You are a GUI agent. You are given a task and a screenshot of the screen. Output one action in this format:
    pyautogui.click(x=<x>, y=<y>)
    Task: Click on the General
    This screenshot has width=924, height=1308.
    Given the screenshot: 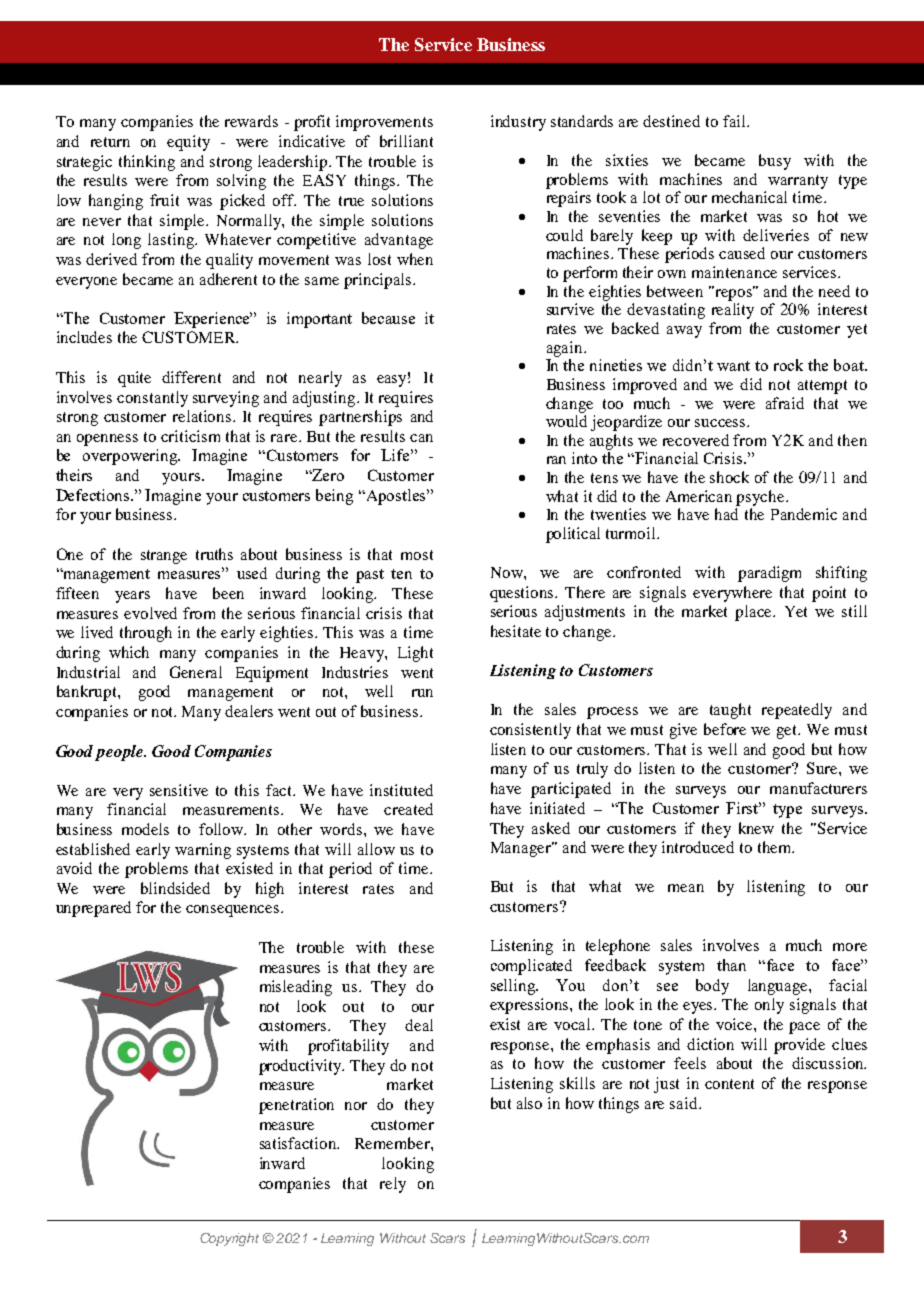 What is the action you would take?
    pyautogui.click(x=196, y=672)
